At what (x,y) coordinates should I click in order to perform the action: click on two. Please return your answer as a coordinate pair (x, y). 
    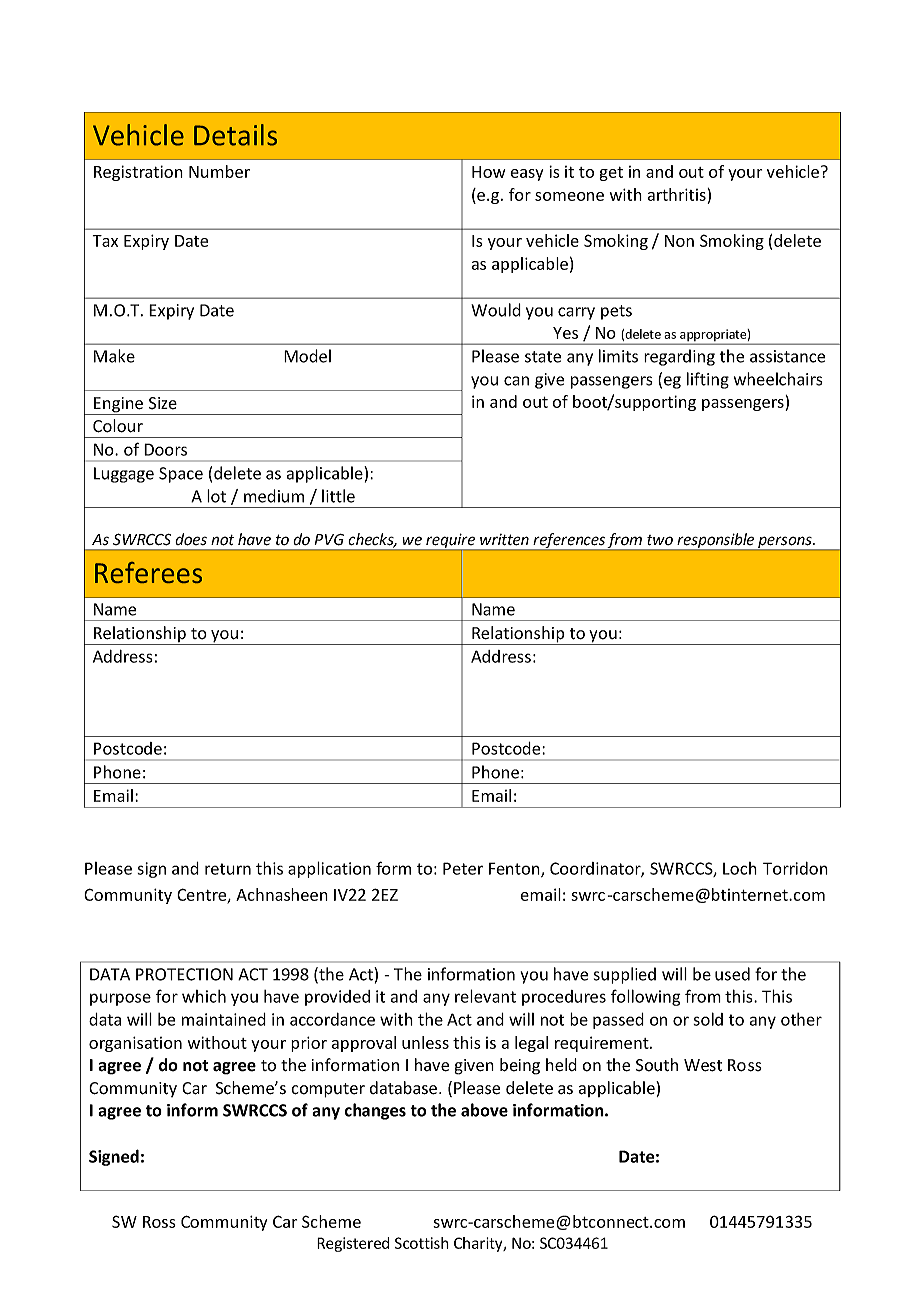
    Looking at the image, I should click on (660, 540).
